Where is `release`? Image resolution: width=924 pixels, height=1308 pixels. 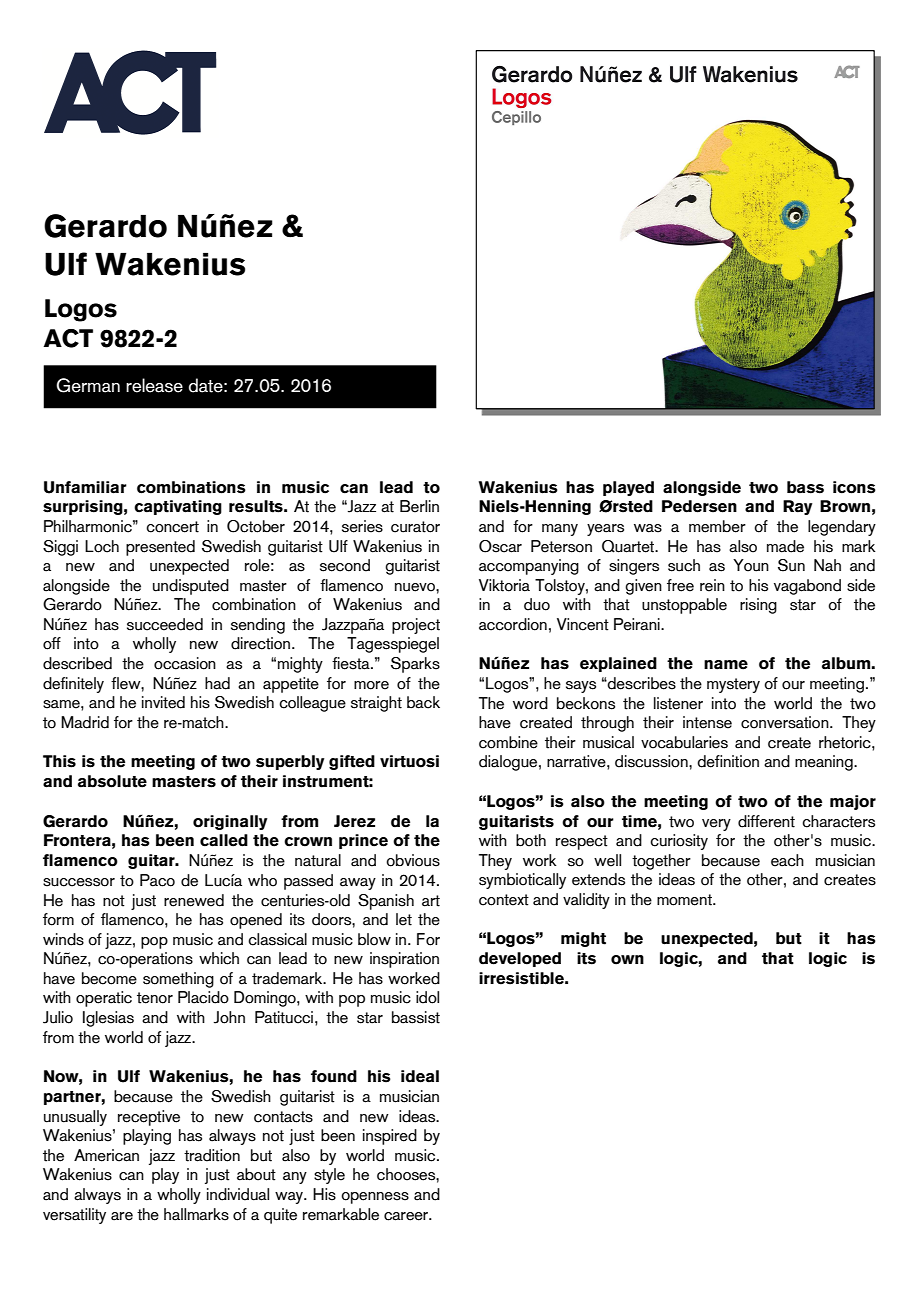
release is located at coordinates (154, 385).
